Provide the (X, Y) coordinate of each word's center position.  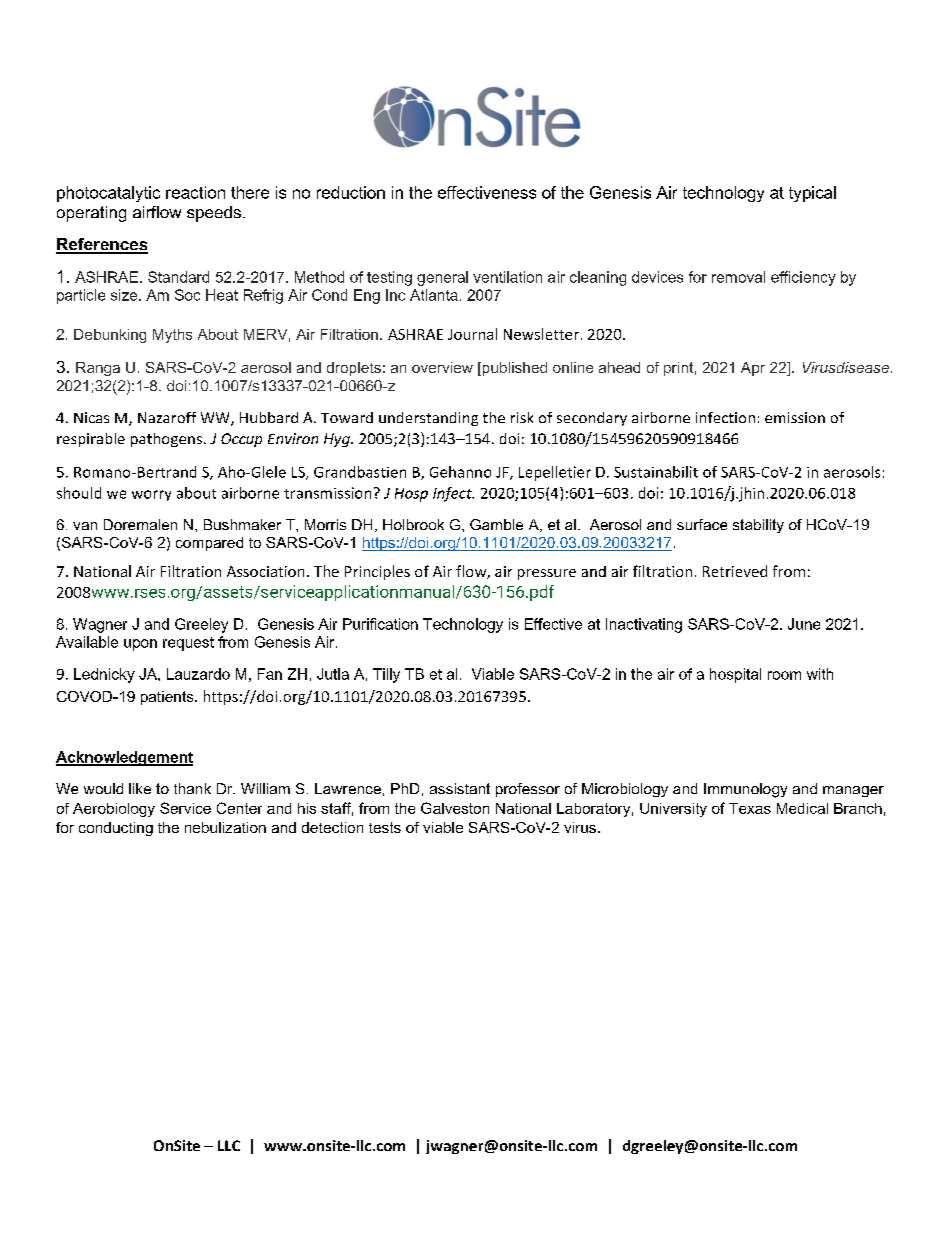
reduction (351, 192)
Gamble (496, 524)
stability (758, 526)
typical (812, 194)
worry (151, 495)
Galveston (455, 808)
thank (192, 788)
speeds (214, 214)
